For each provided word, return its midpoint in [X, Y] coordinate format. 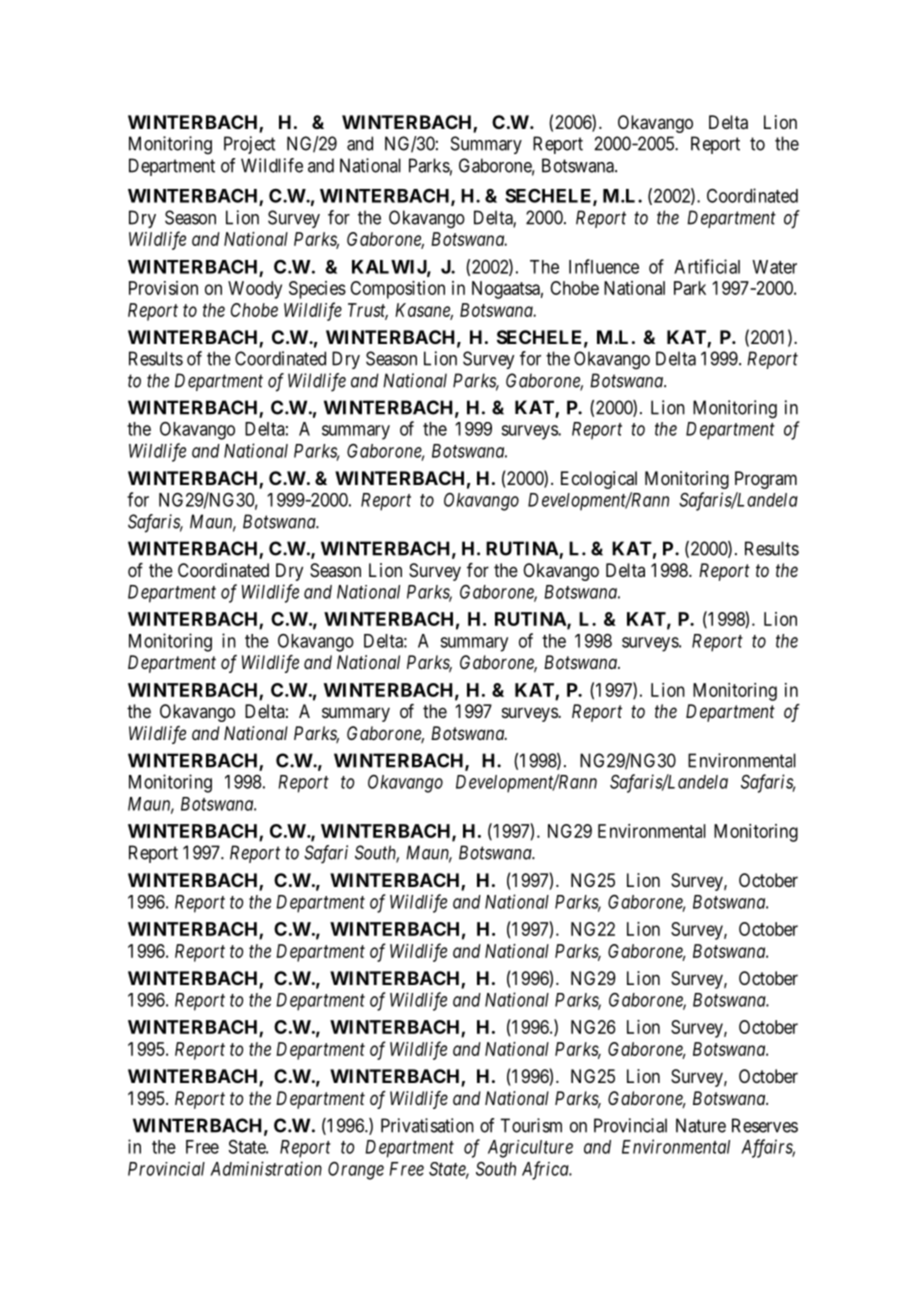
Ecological [599, 480]
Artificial [707, 266]
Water [774, 267]
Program [766, 480]
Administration [266, 1168]
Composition [397, 290]
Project [249, 145]
